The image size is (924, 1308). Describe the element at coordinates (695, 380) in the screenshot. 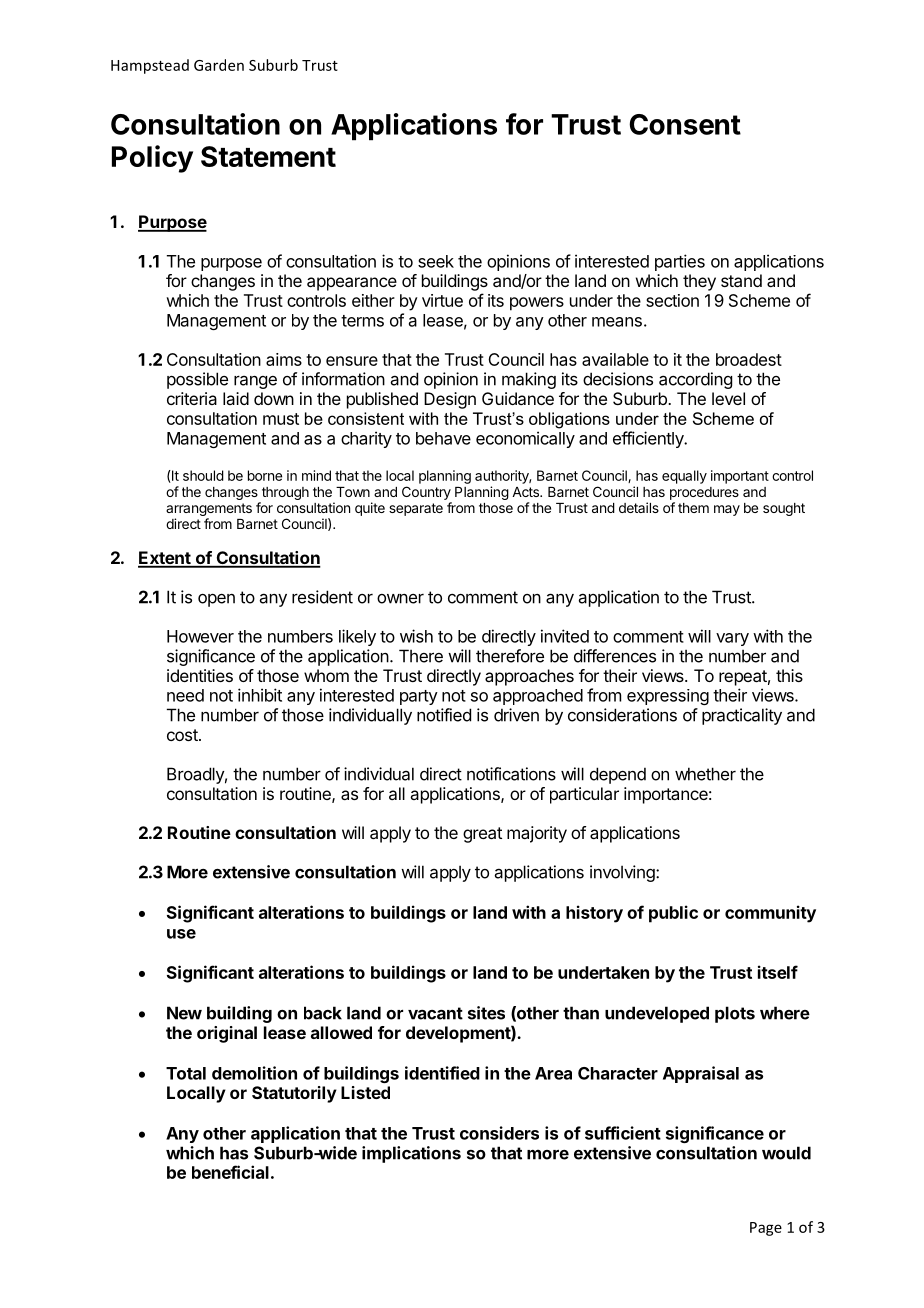

I see `according` at that location.
